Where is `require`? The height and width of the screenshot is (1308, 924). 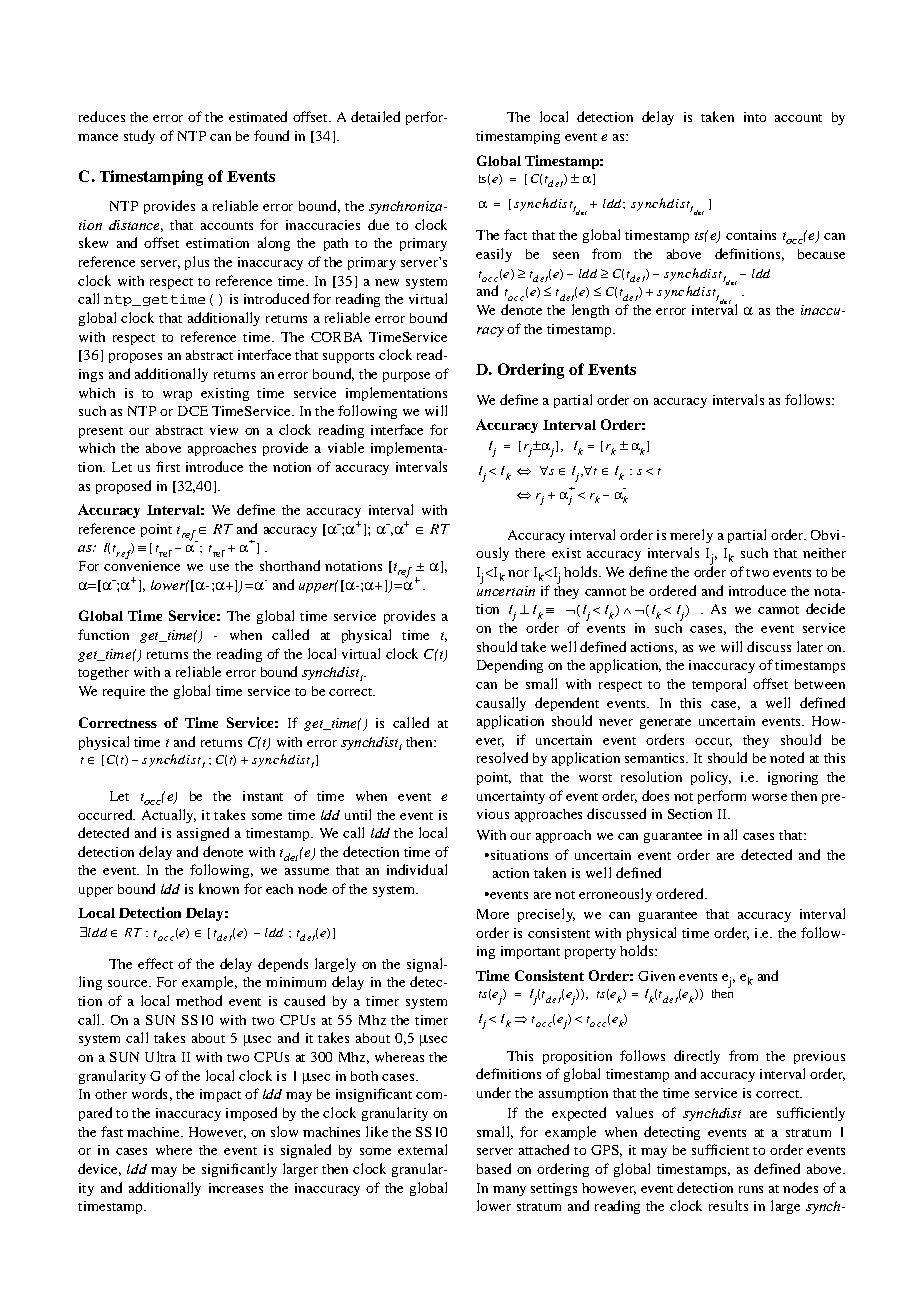
require is located at coordinates (124, 692).
